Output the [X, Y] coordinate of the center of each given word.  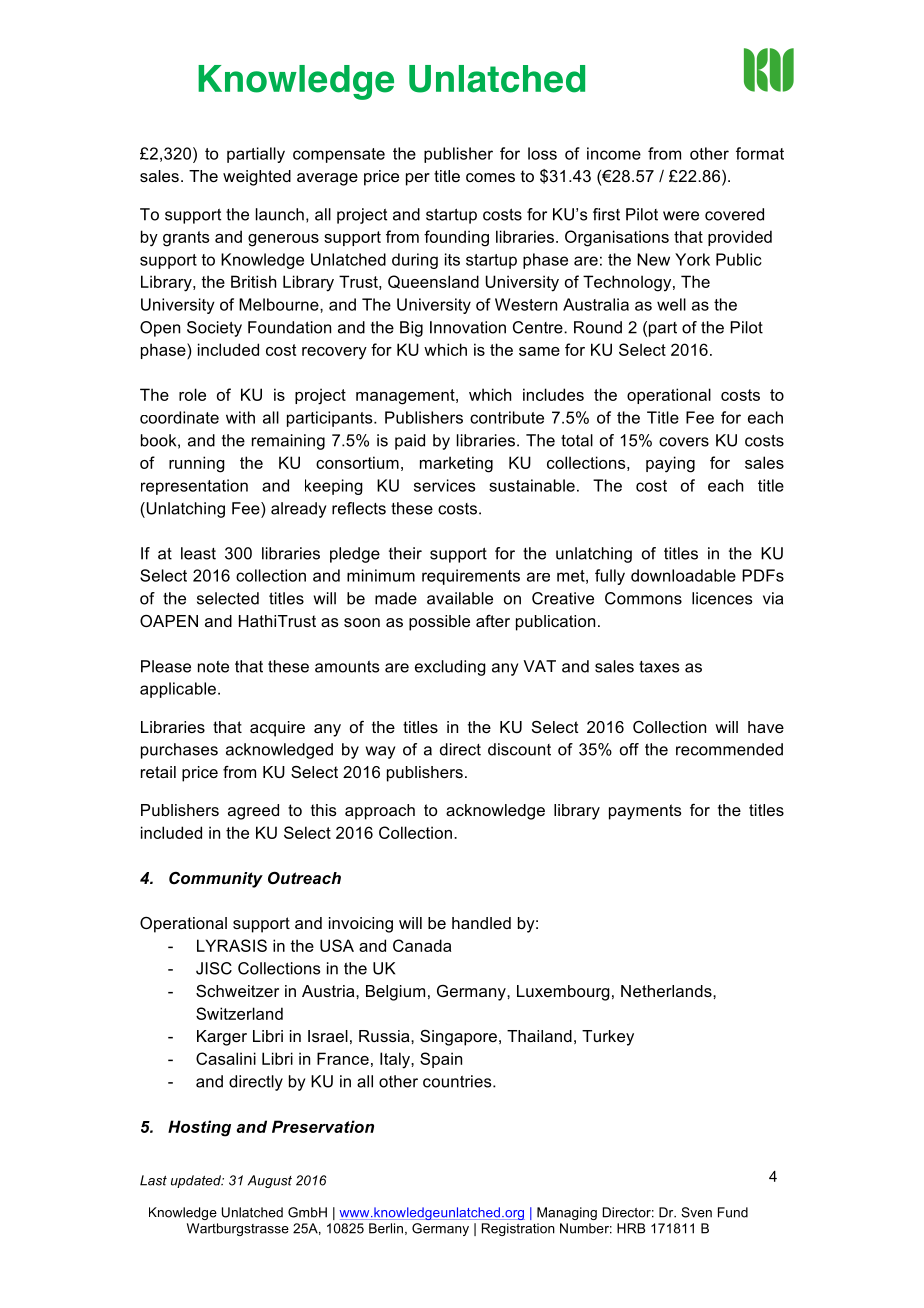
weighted [257, 178]
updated [197, 1181]
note [213, 667]
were [681, 216]
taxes [659, 667]
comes [490, 177]
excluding [450, 668]
